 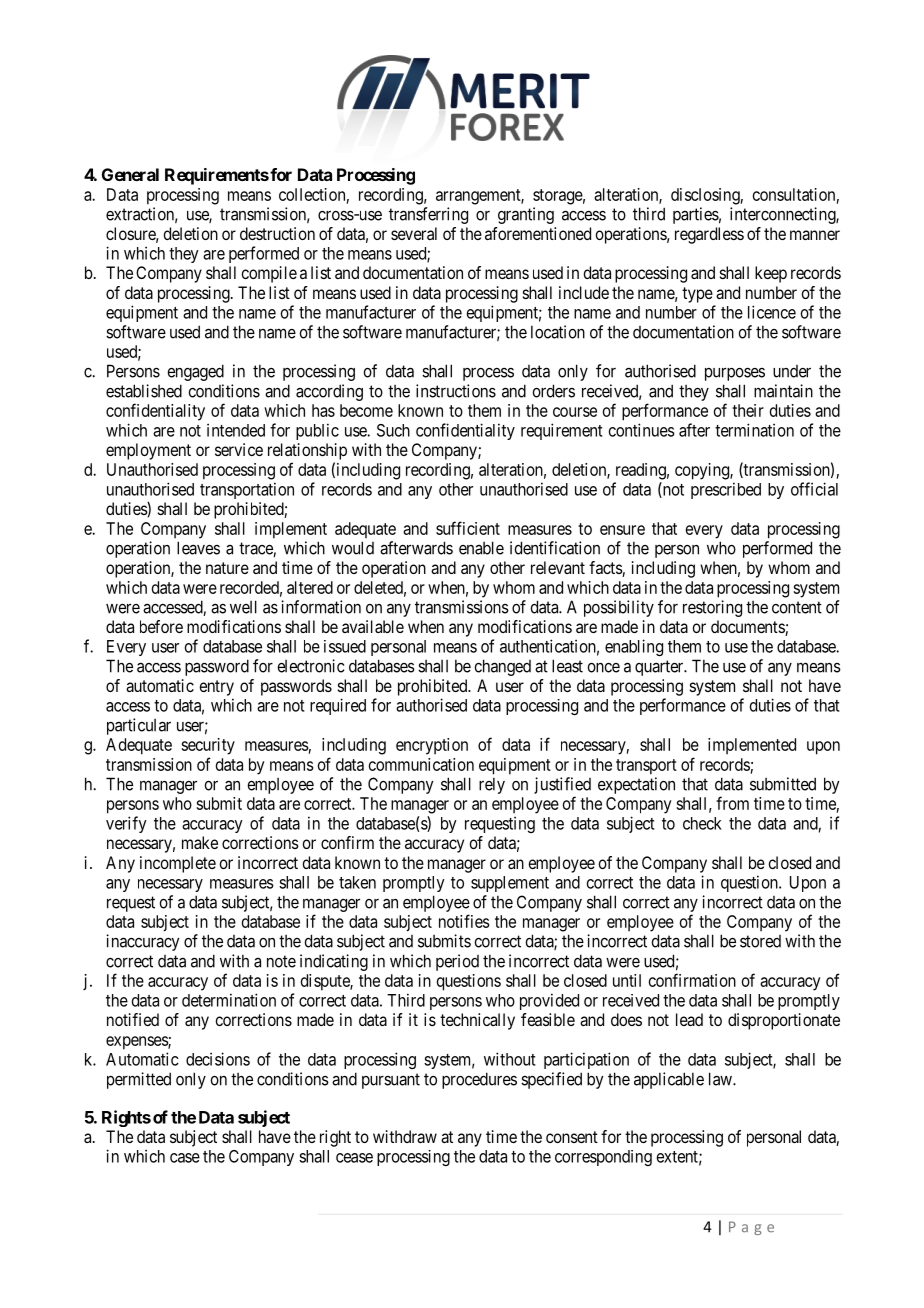 What do you see at coordinates (277, 233) in the screenshot?
I see `destruction` at bounding box center [277, 233].
